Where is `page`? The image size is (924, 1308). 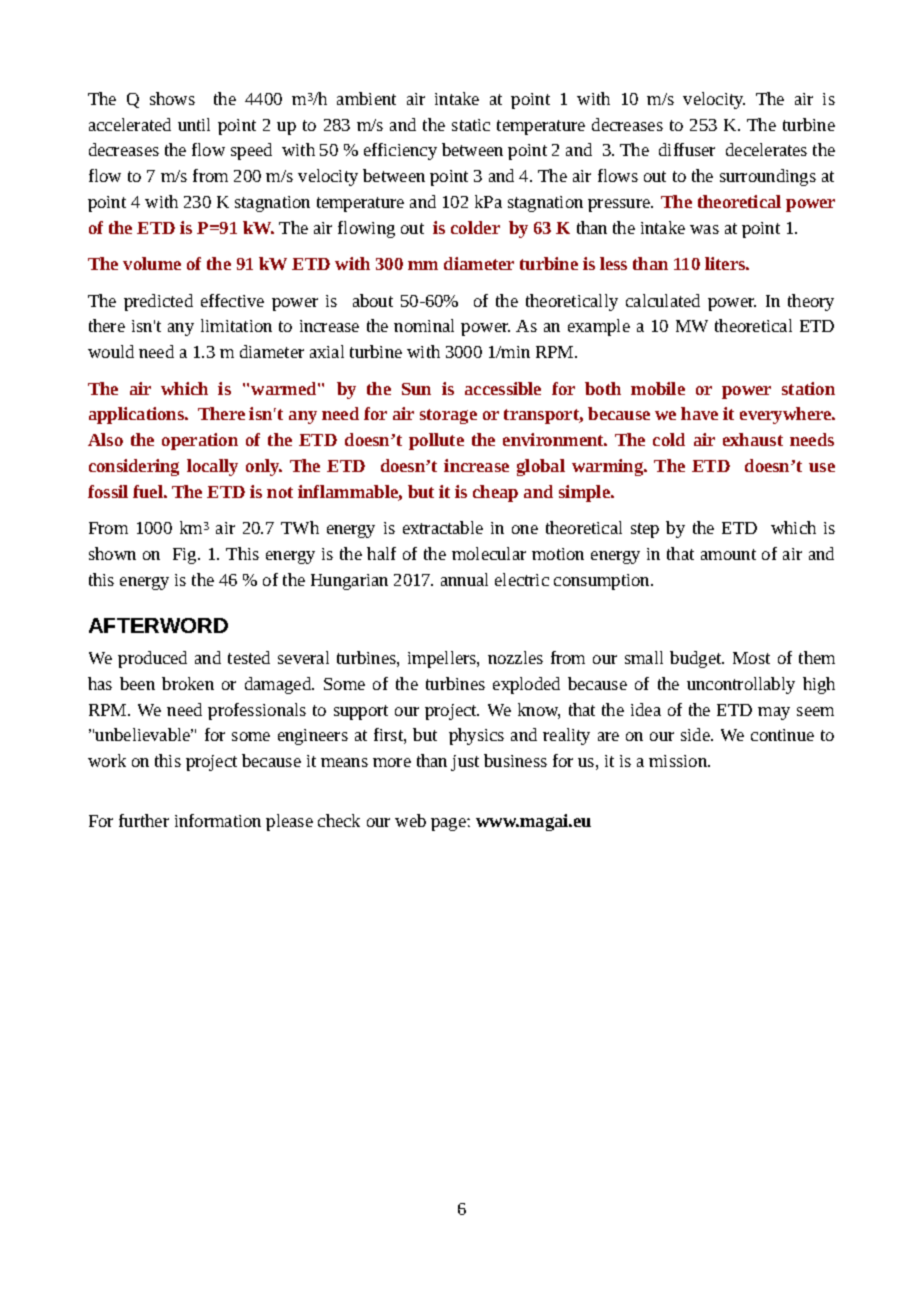 page is located at coordinates (449, 824).
